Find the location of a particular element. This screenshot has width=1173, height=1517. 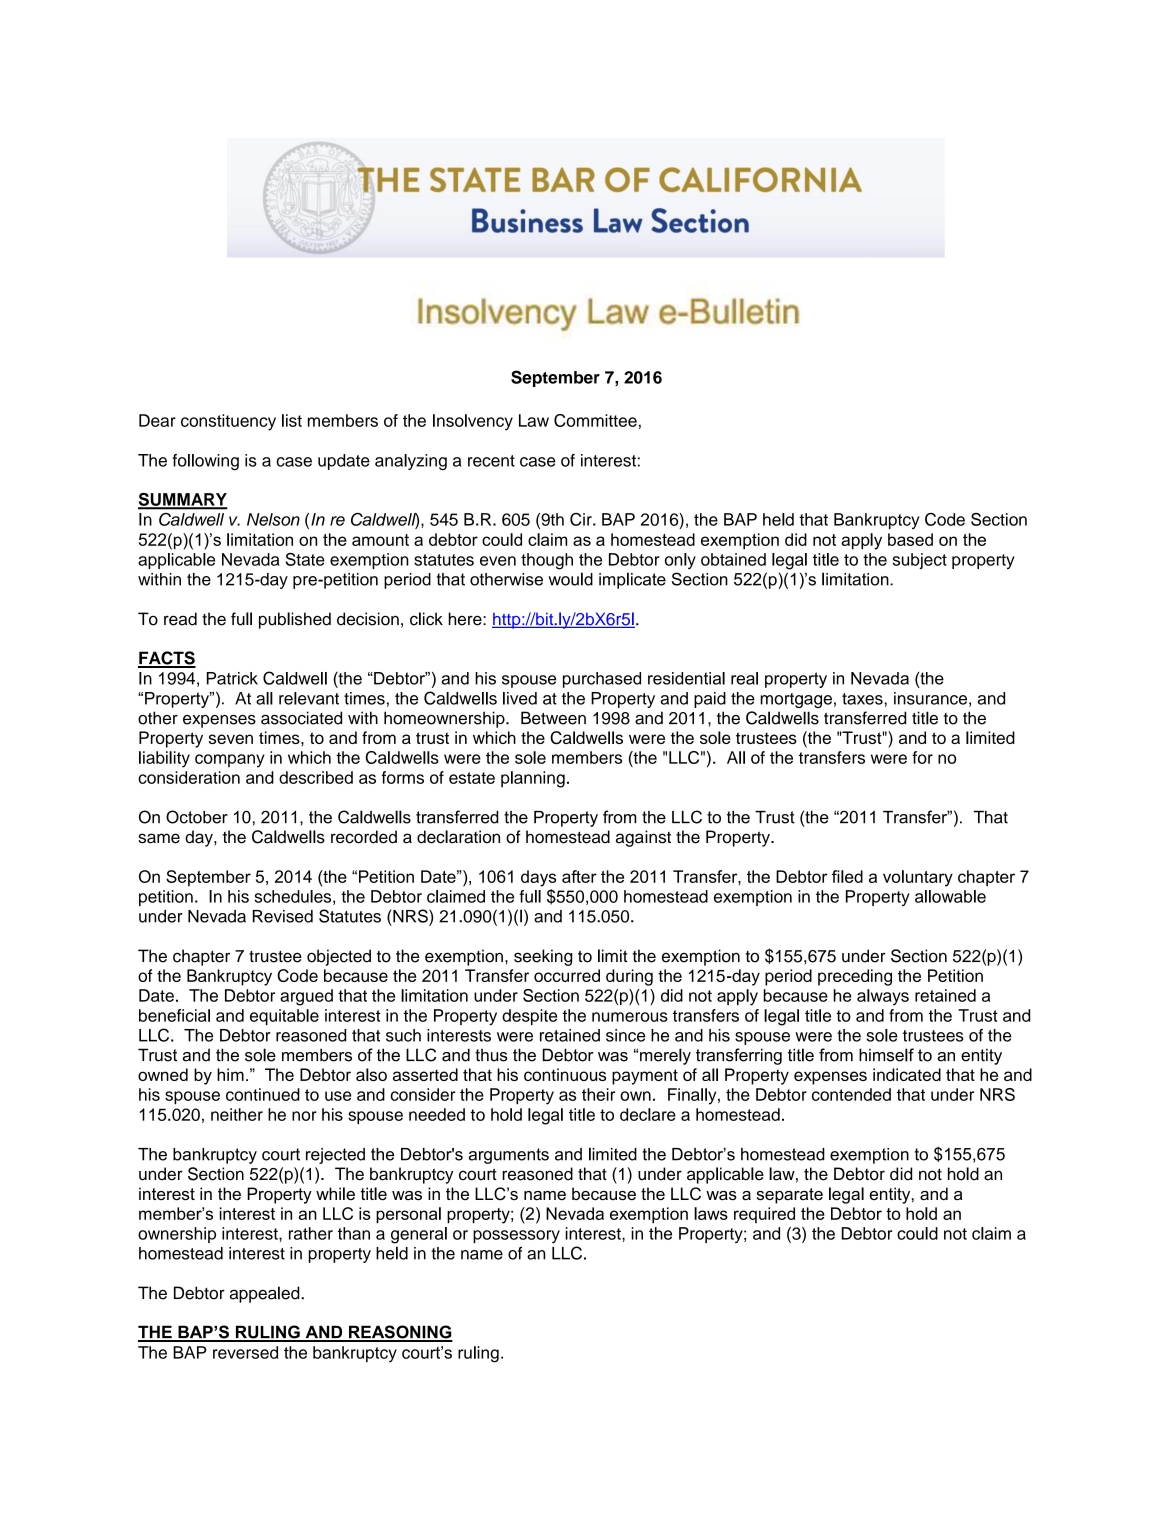

continued is located at coordinates (263, 1094).
